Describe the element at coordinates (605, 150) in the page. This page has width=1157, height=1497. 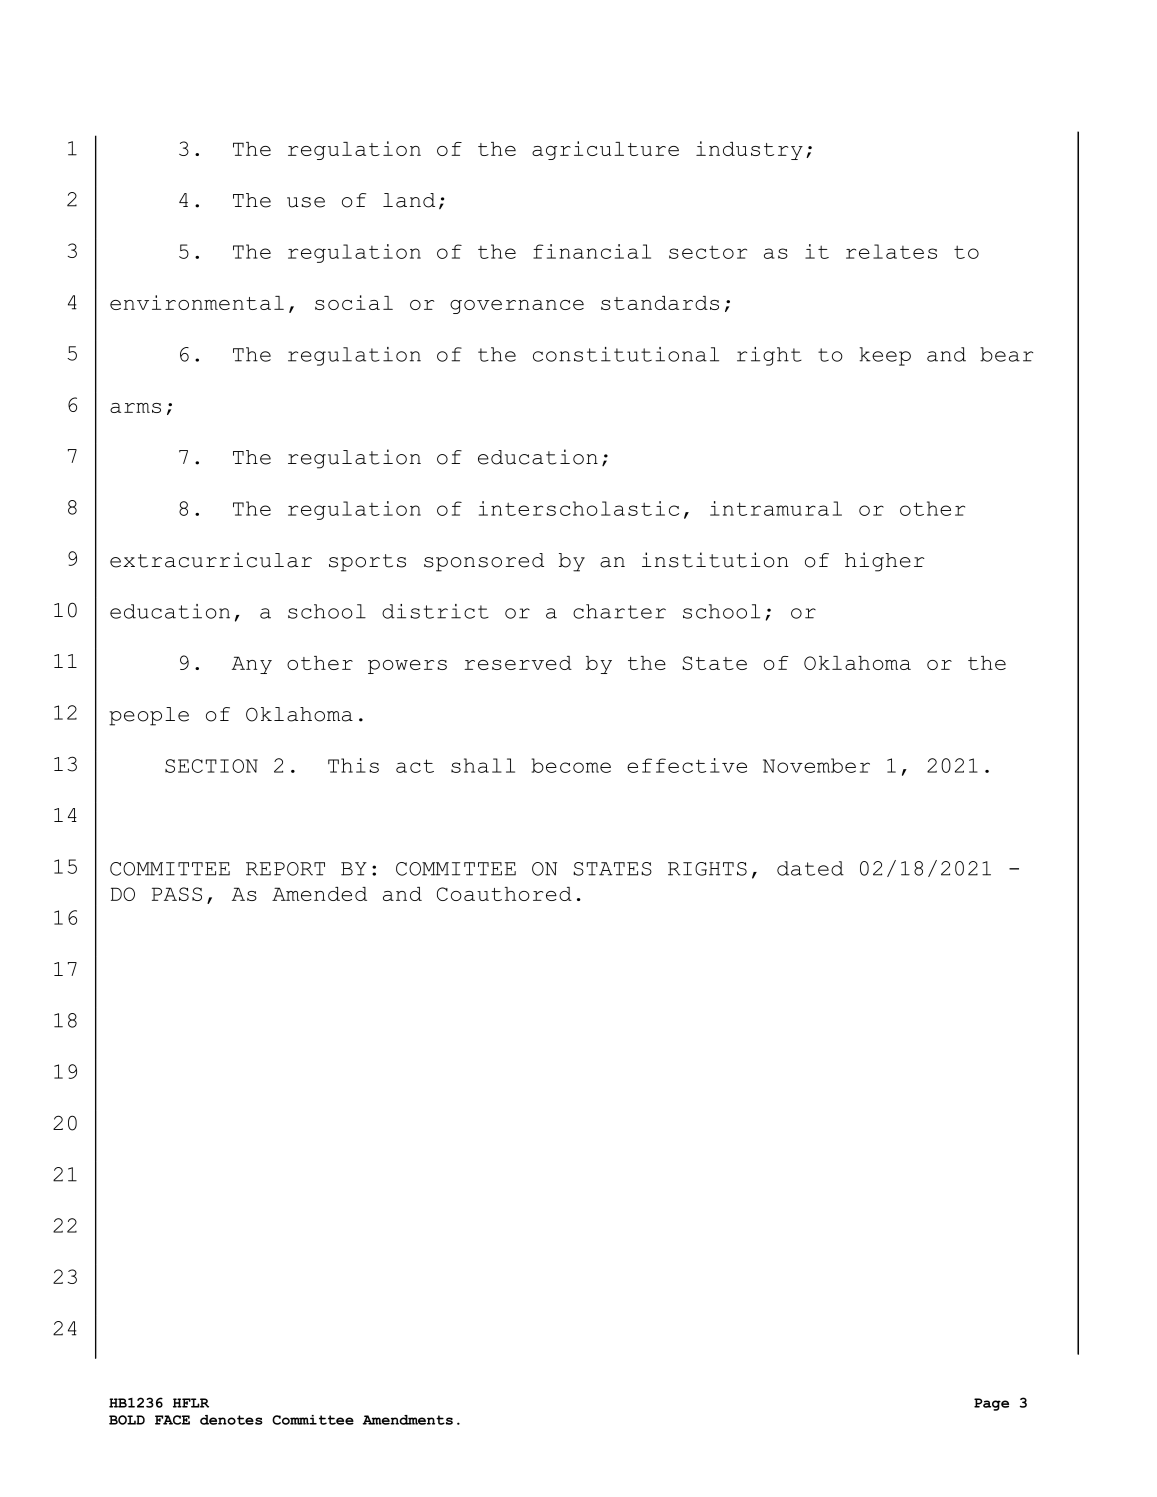
I see `agriculture` at that location.
